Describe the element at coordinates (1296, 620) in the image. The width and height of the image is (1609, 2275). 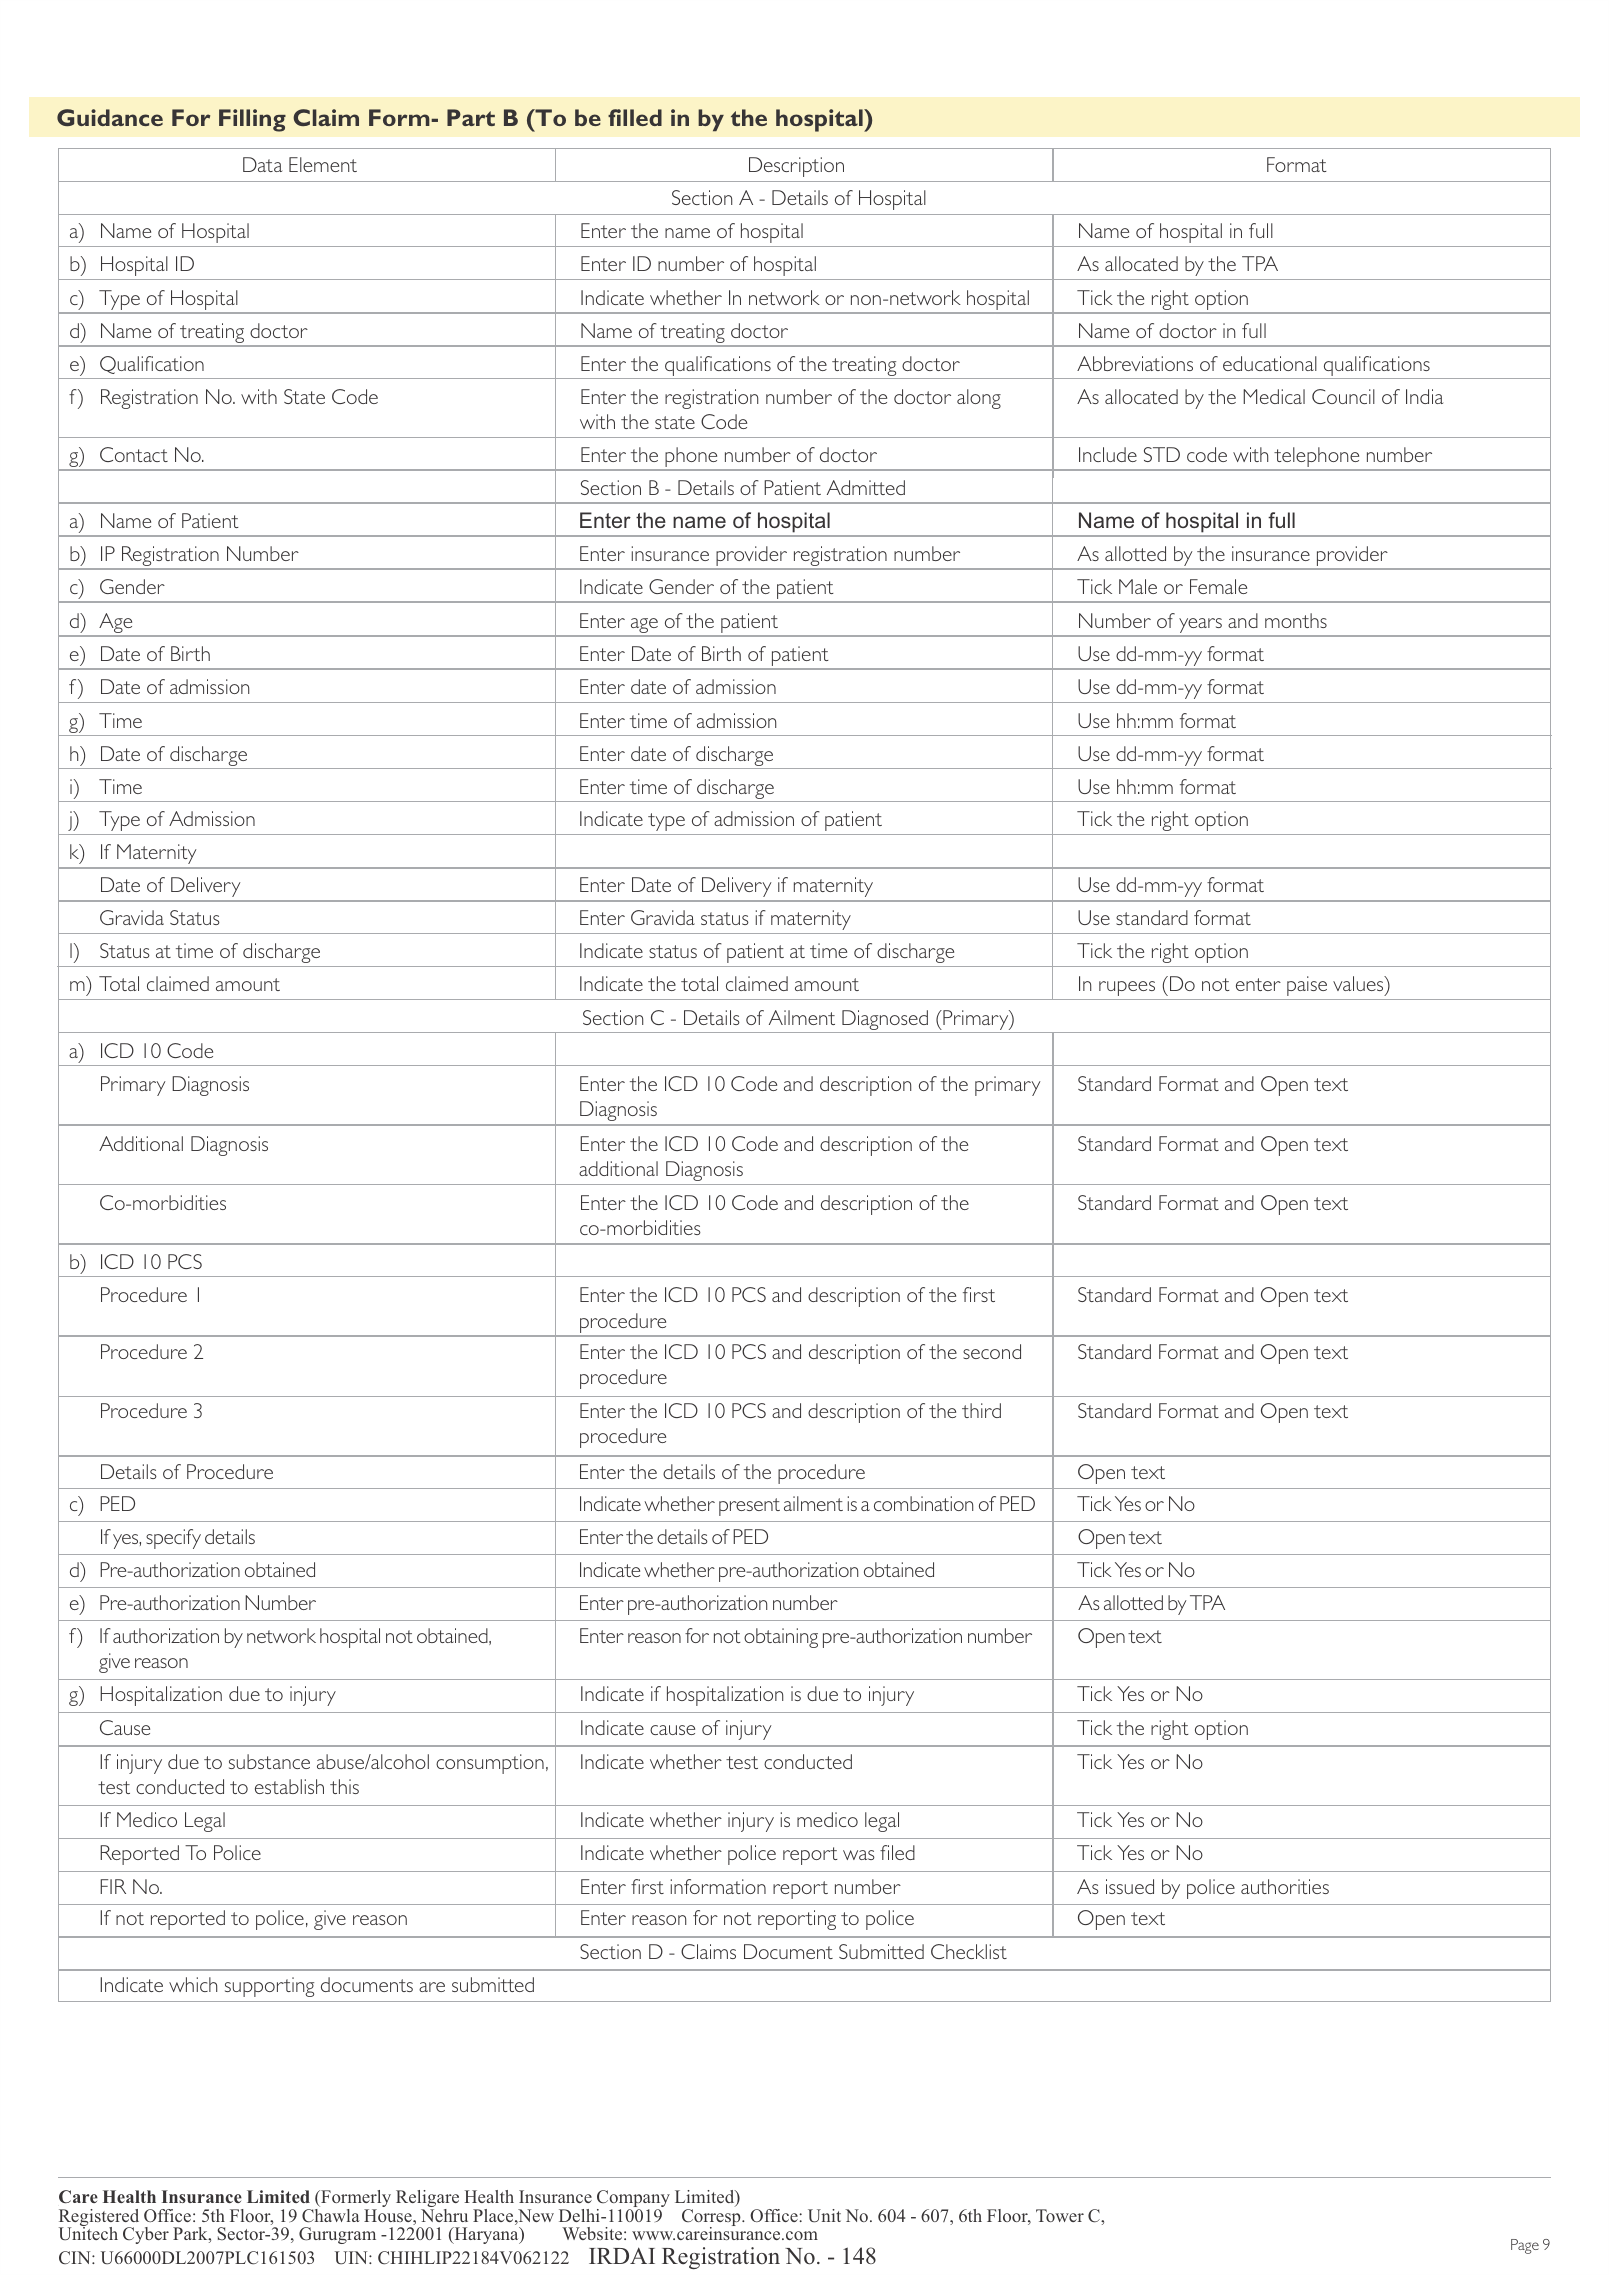
I see `months` at that location.
